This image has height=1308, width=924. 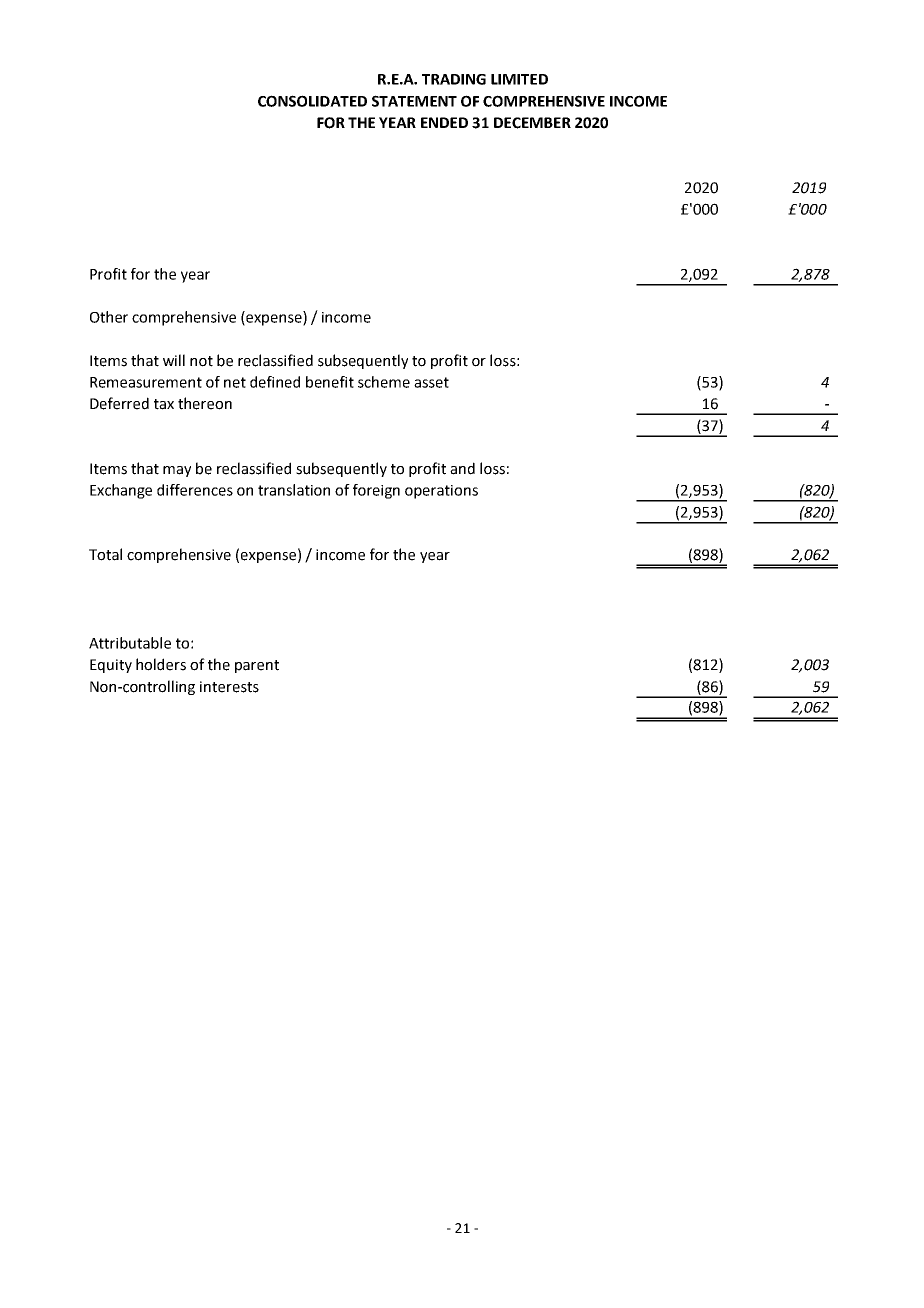 I want to click on translation, so click(x=294, y=490).
